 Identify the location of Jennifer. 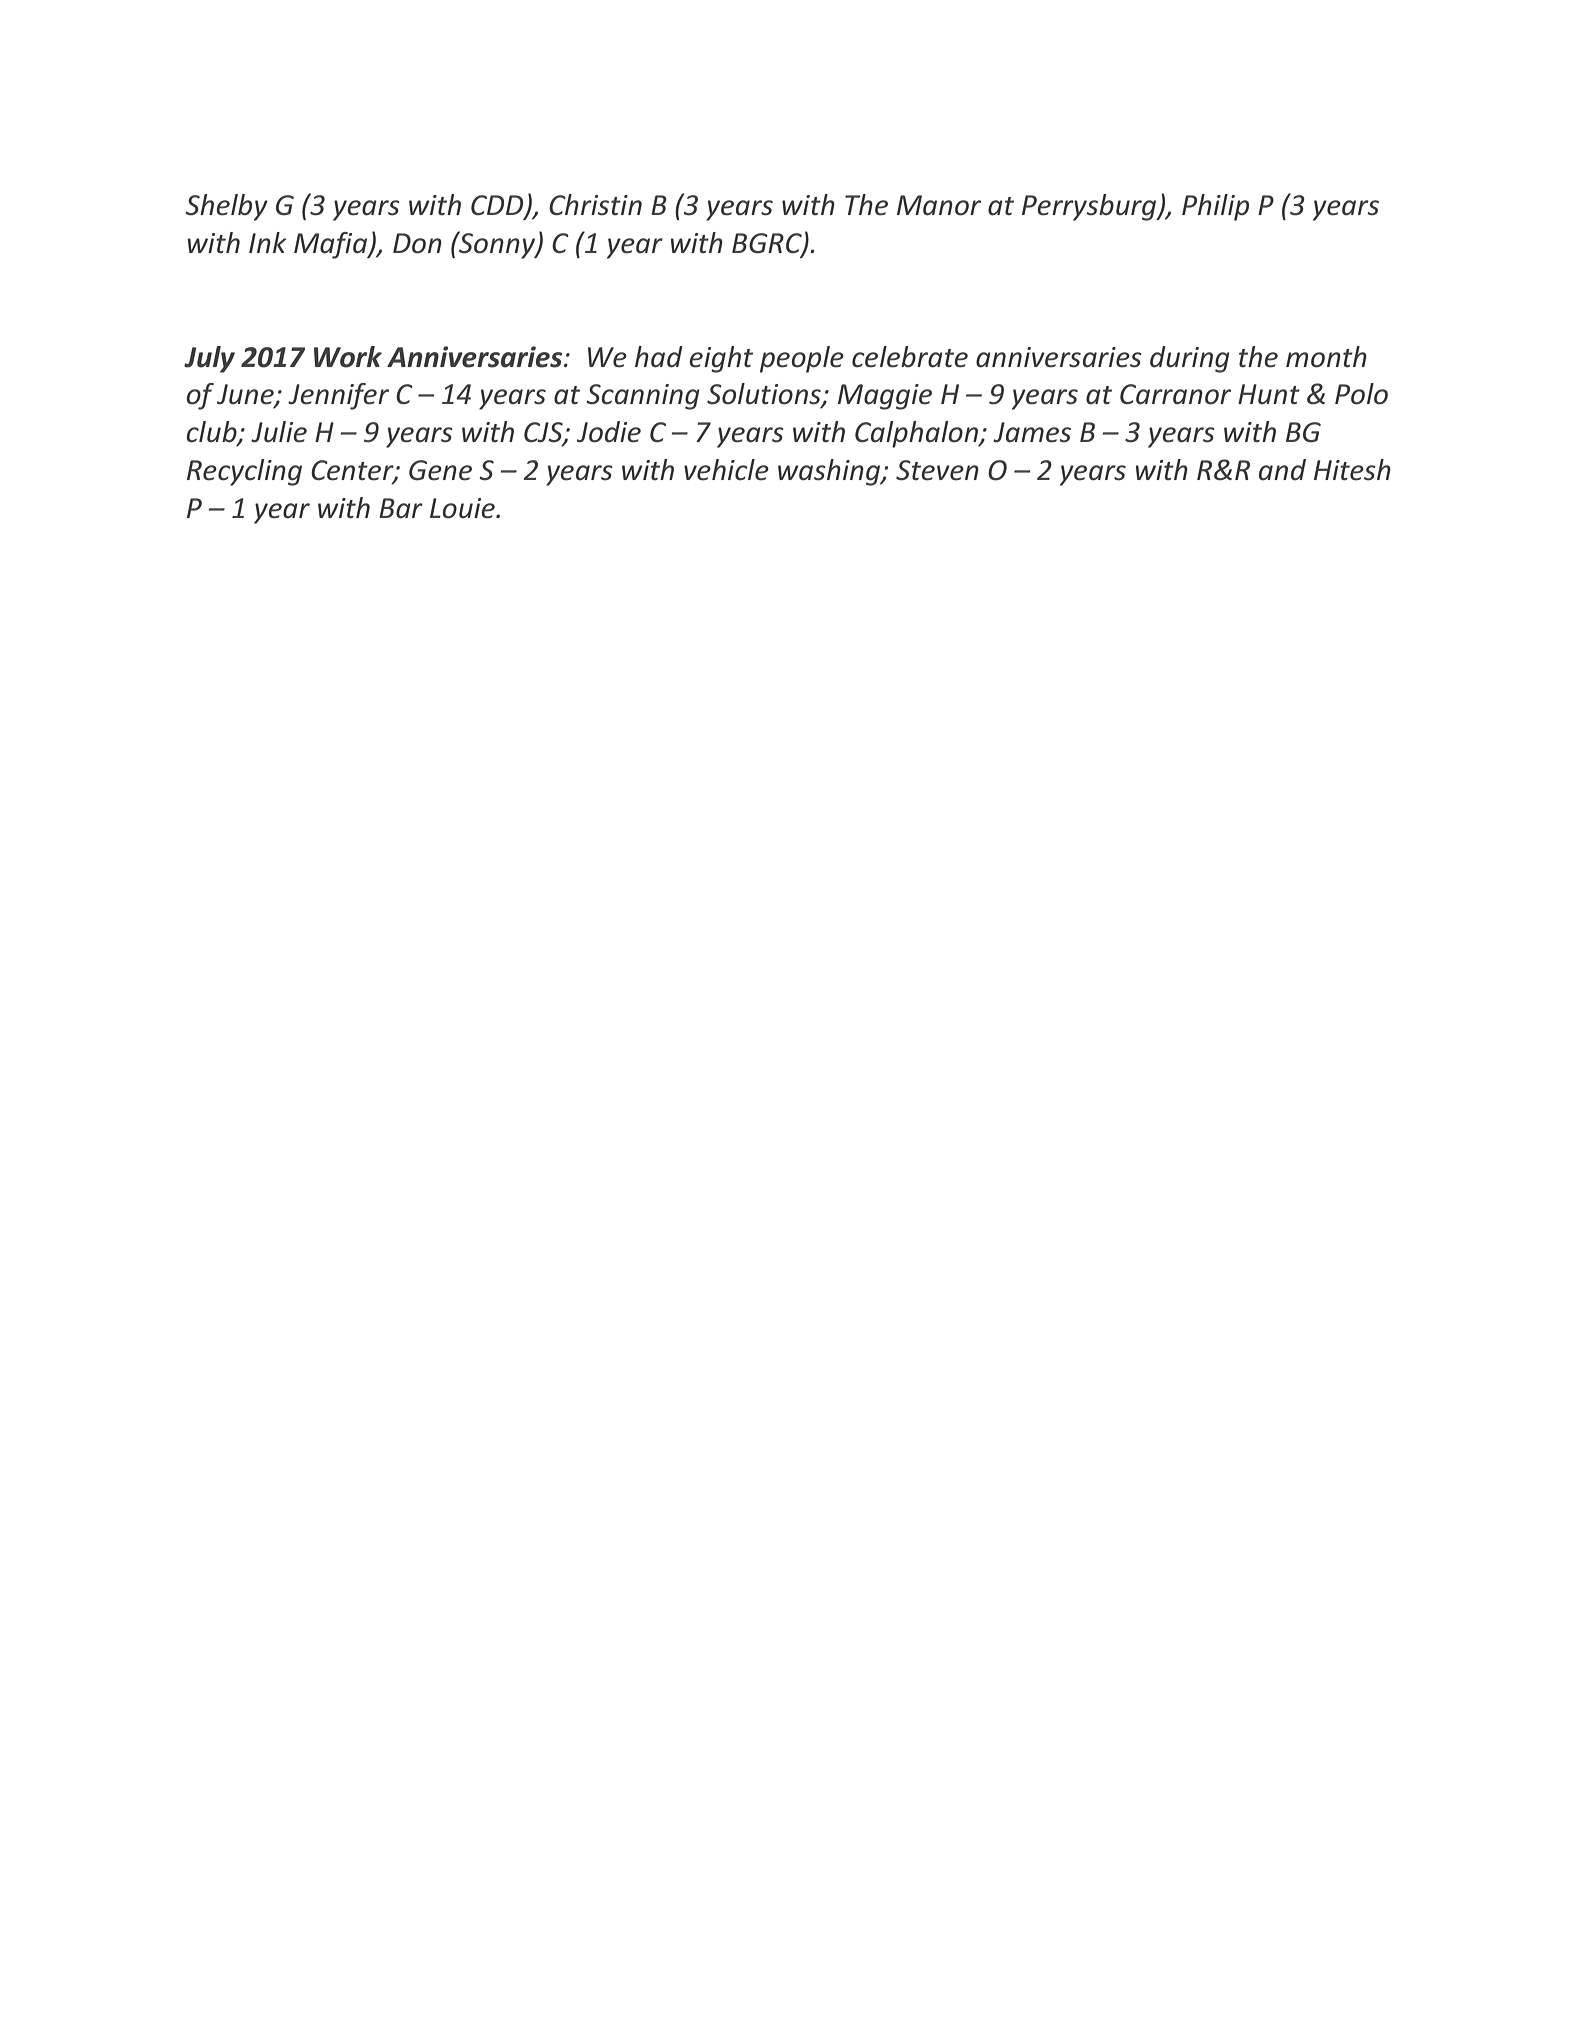
(338, 396).
